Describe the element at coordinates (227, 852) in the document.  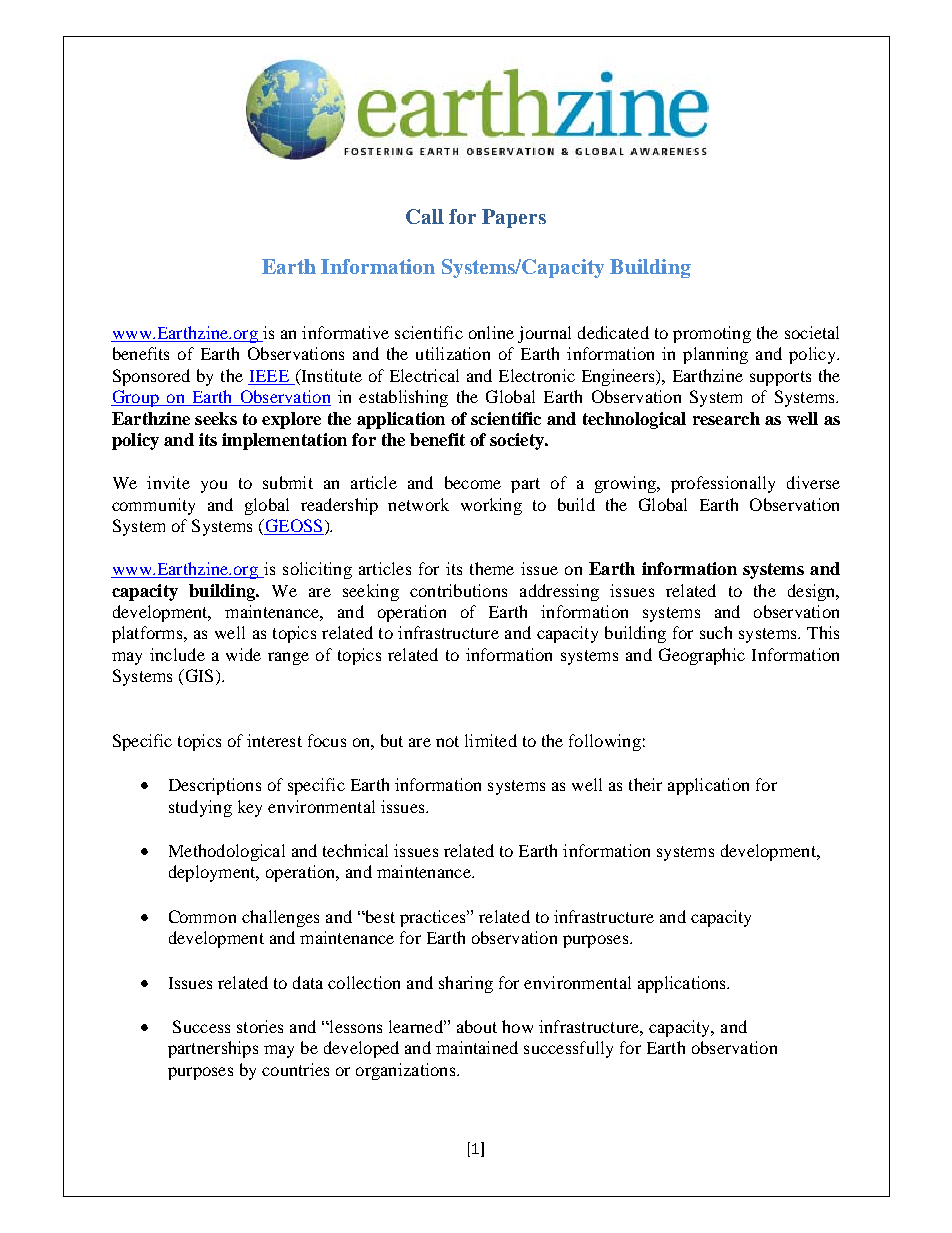
I see `Methodological` at that location.
